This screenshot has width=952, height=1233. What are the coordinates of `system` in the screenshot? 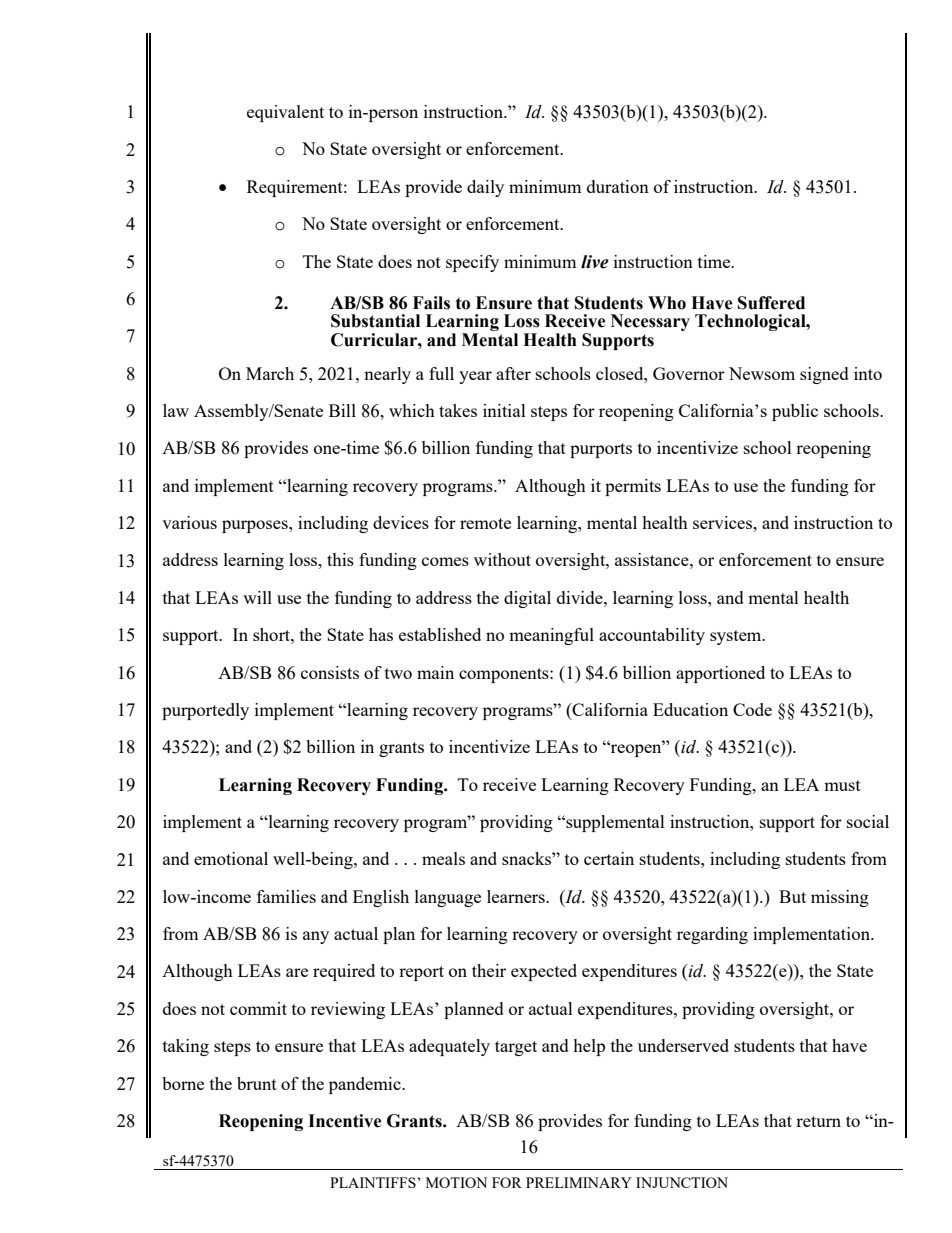 It's located at (737, 637).
